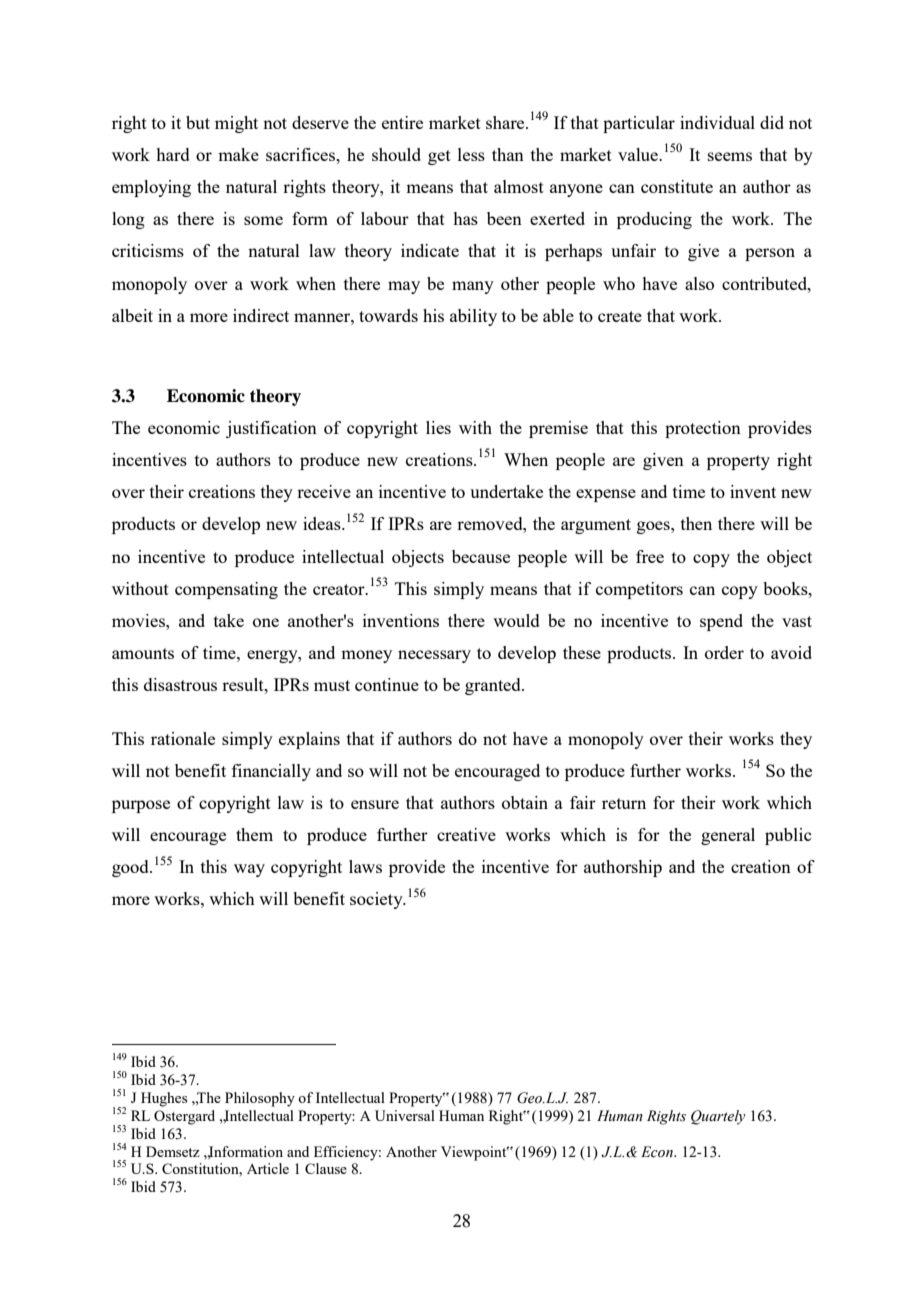 Image resolution: width=924 pixels, height=1308 pixels. I want to click on make, so click(238, 154).
